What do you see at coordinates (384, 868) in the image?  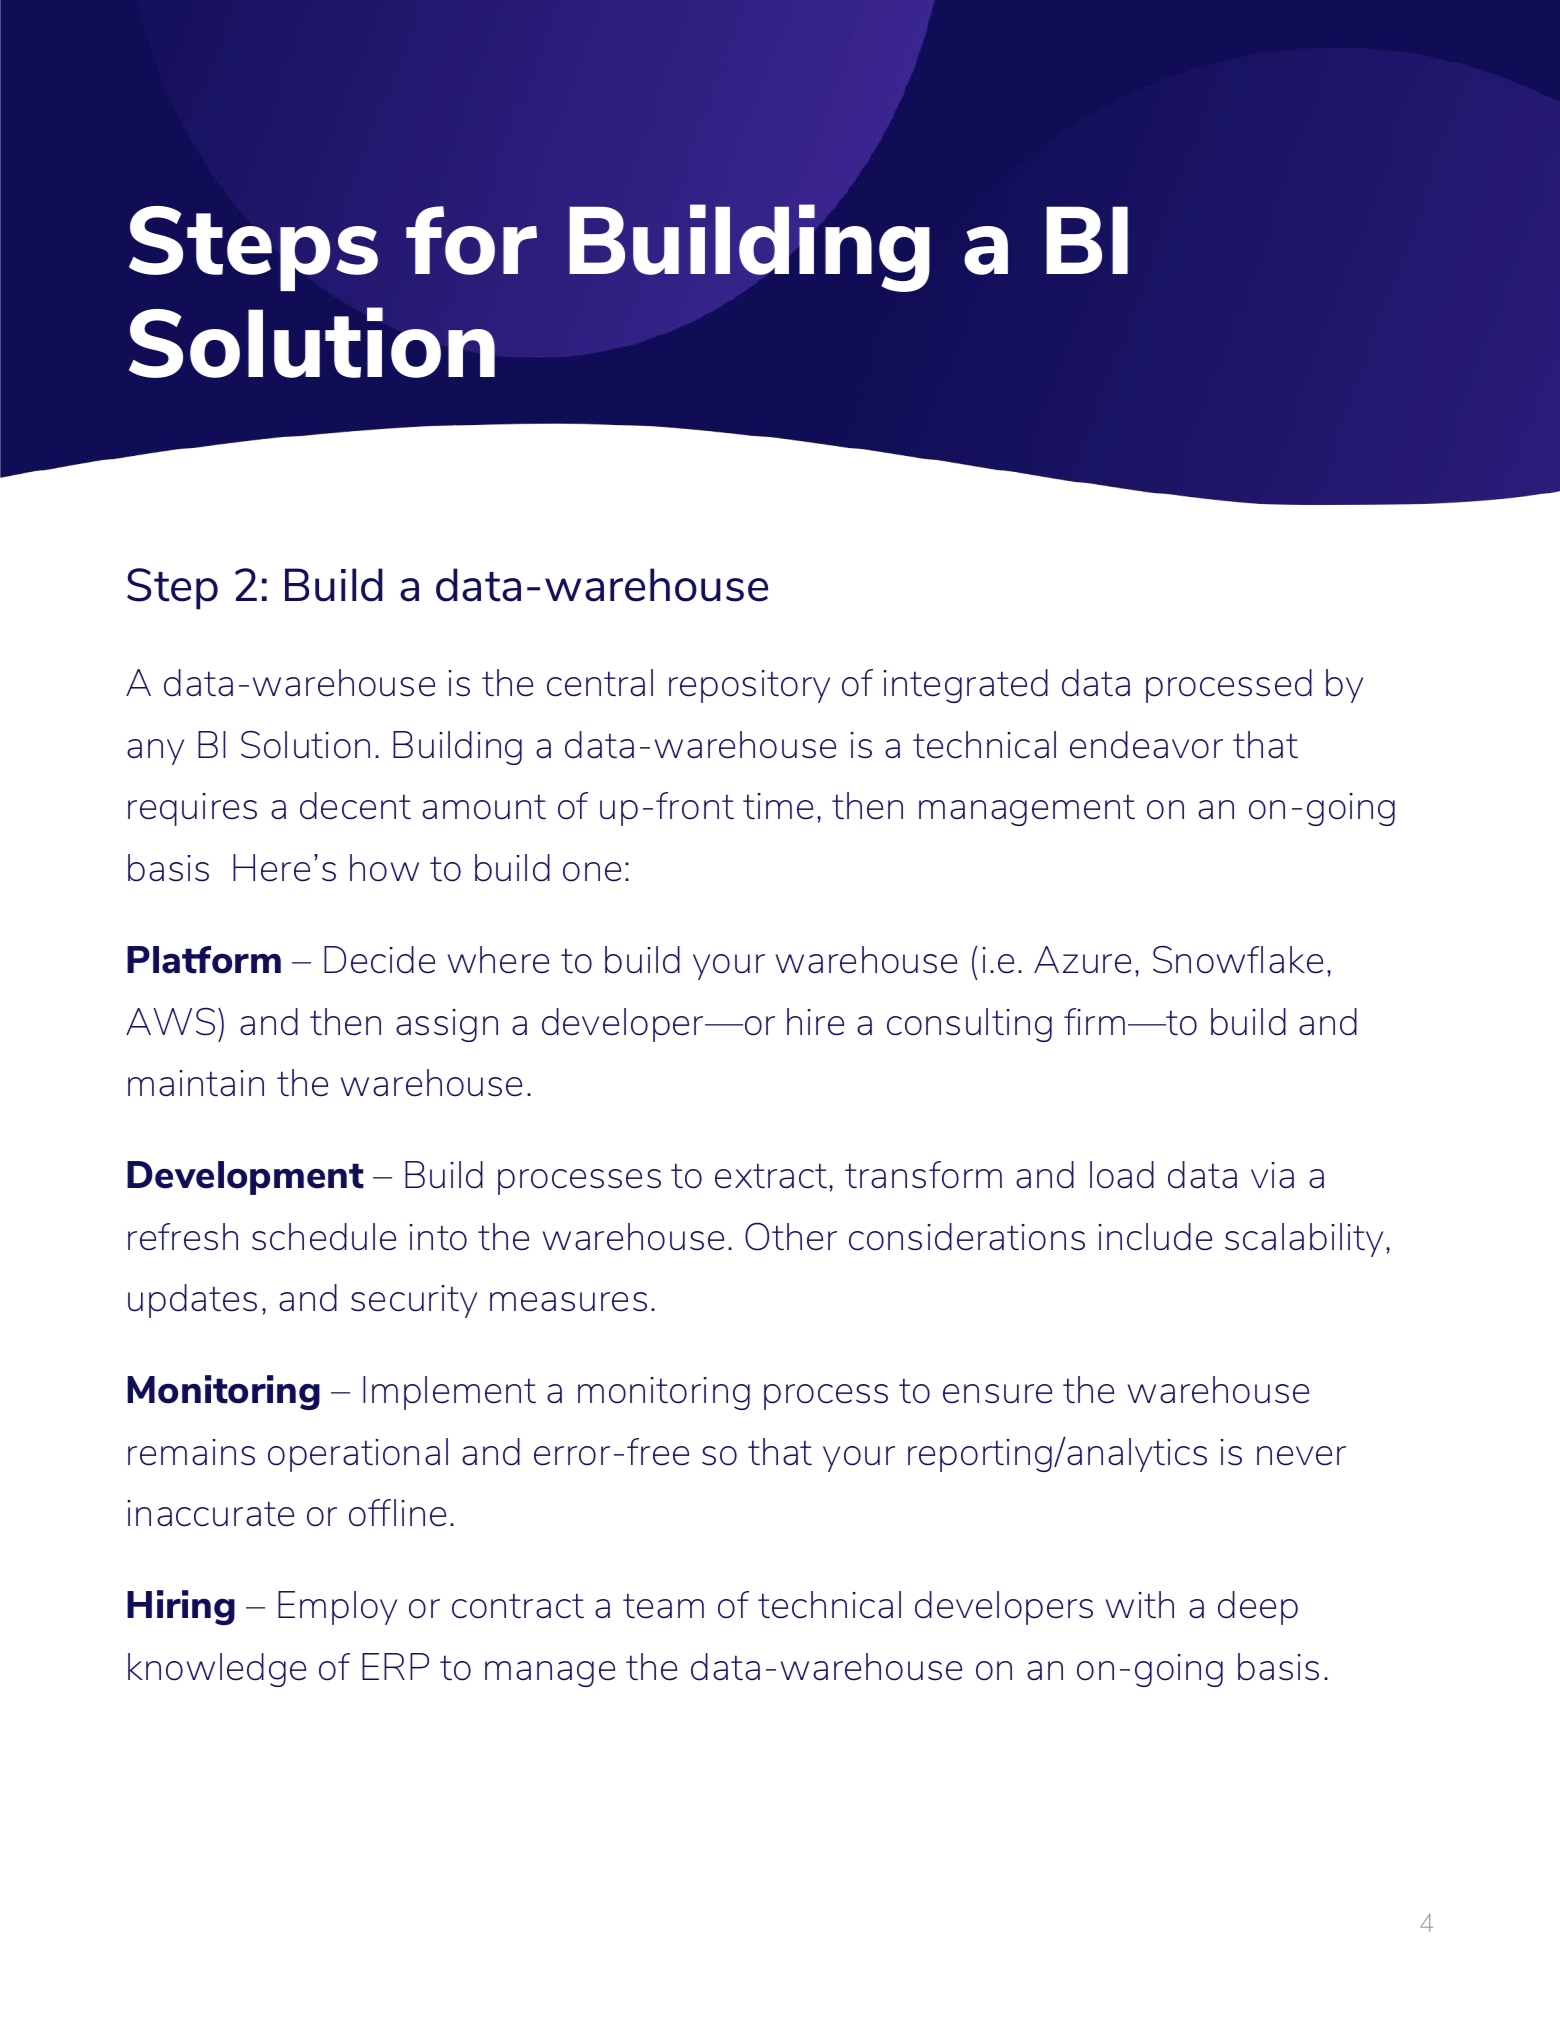 I see `how` at bounding box center [384, 868].
